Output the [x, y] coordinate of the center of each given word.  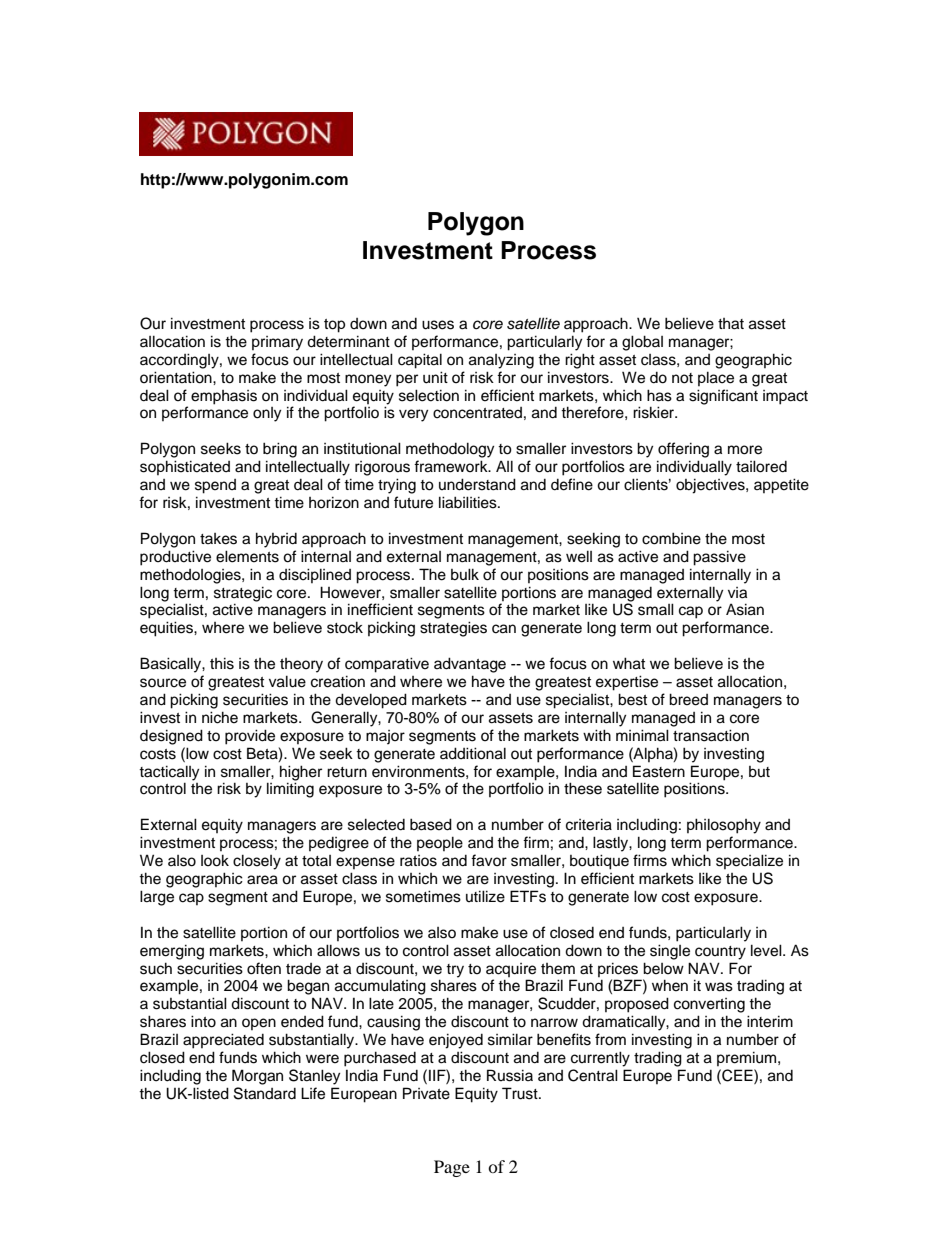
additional [473, 753]
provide [250, 737]
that [731, 324]
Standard [265, 1093]
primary [277, 343]
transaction [711, 735]
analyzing [501, 361]
